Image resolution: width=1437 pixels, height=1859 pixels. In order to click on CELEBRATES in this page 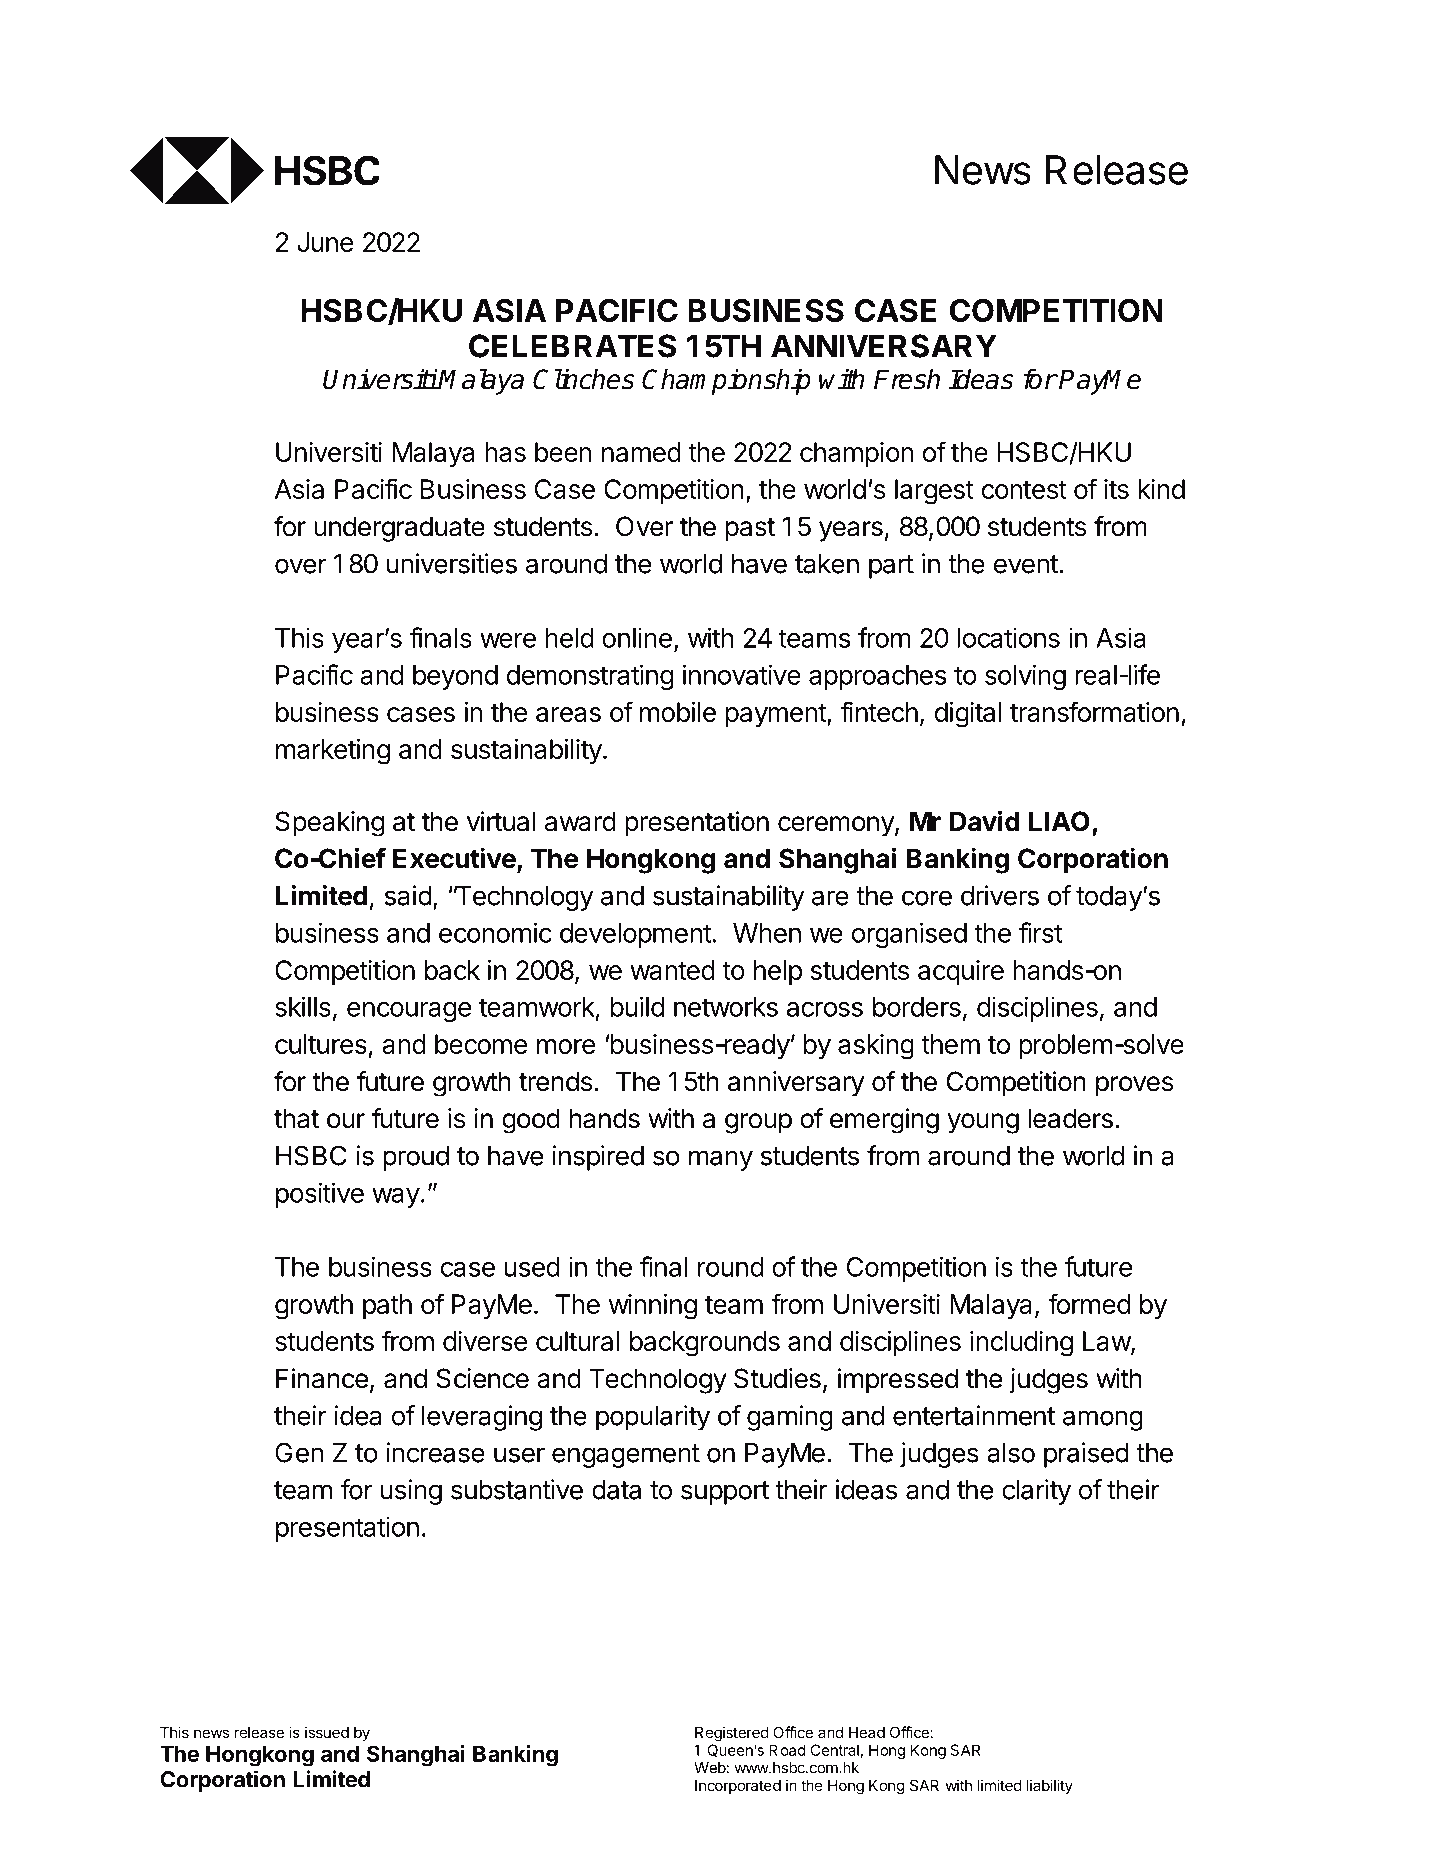, I will do `click(572, 346)`.
